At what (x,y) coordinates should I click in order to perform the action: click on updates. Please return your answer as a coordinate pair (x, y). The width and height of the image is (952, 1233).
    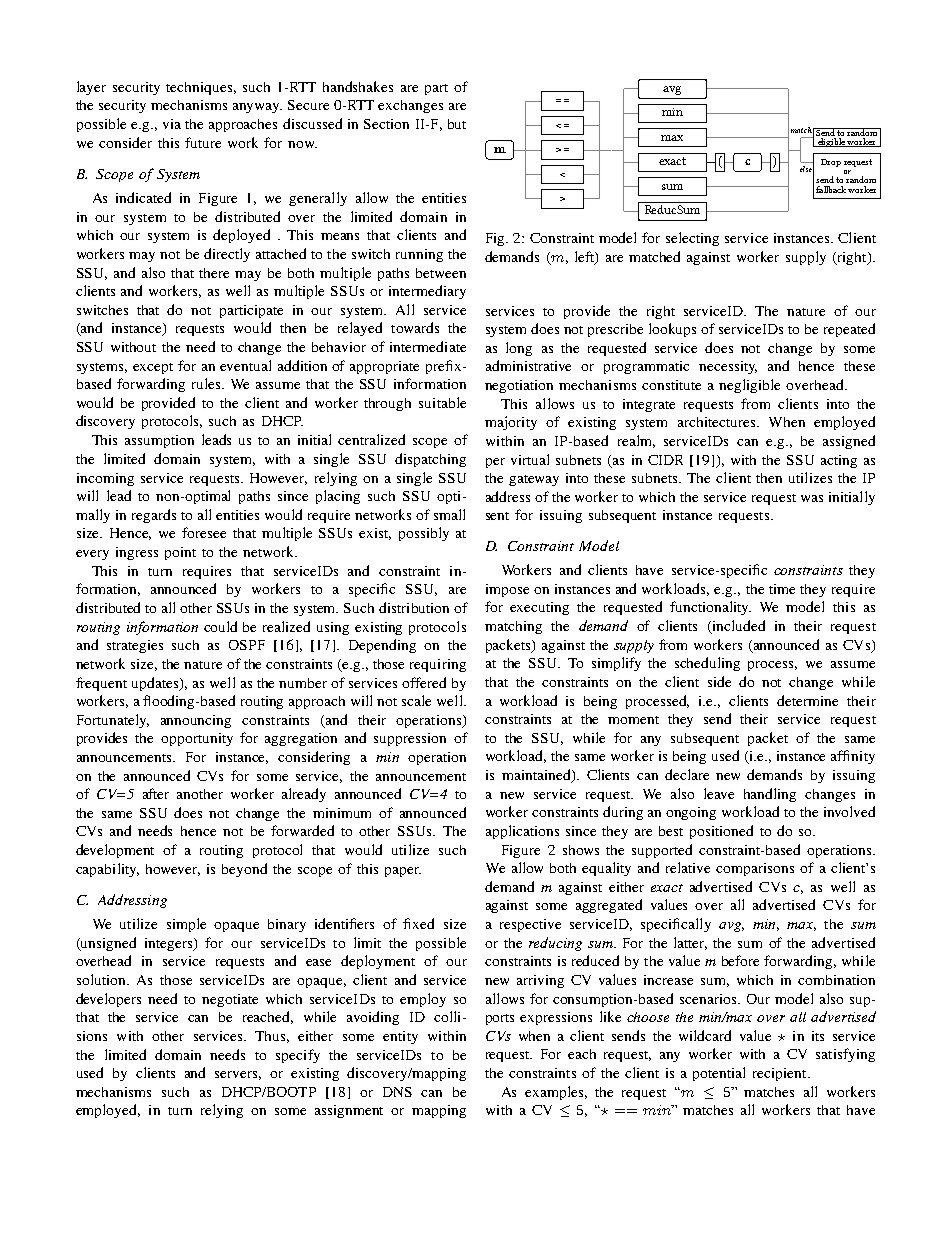
    Looking at the image, I should click on (156, 684).
